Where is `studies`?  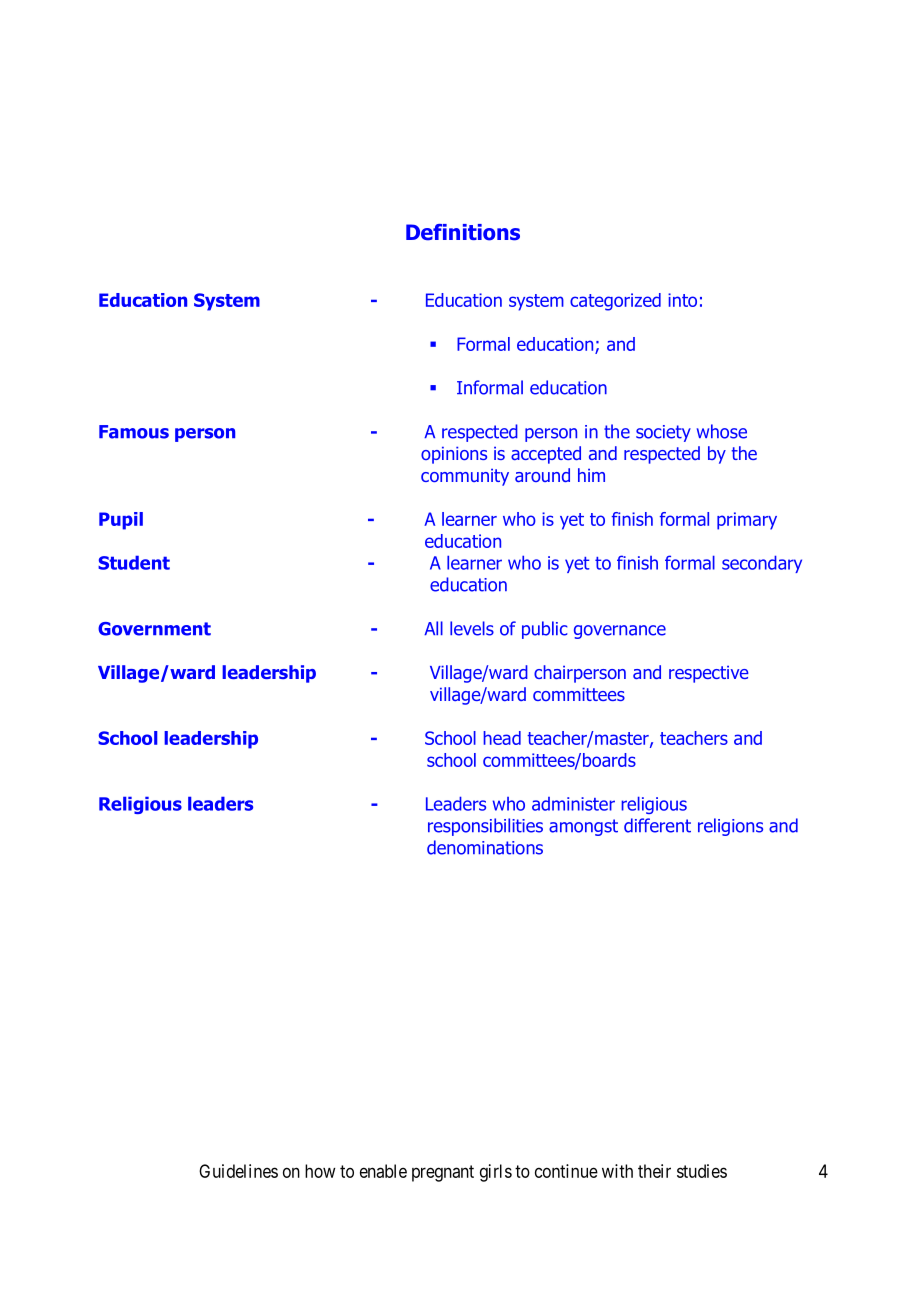 studies is located at coordinates (702, 1171).
